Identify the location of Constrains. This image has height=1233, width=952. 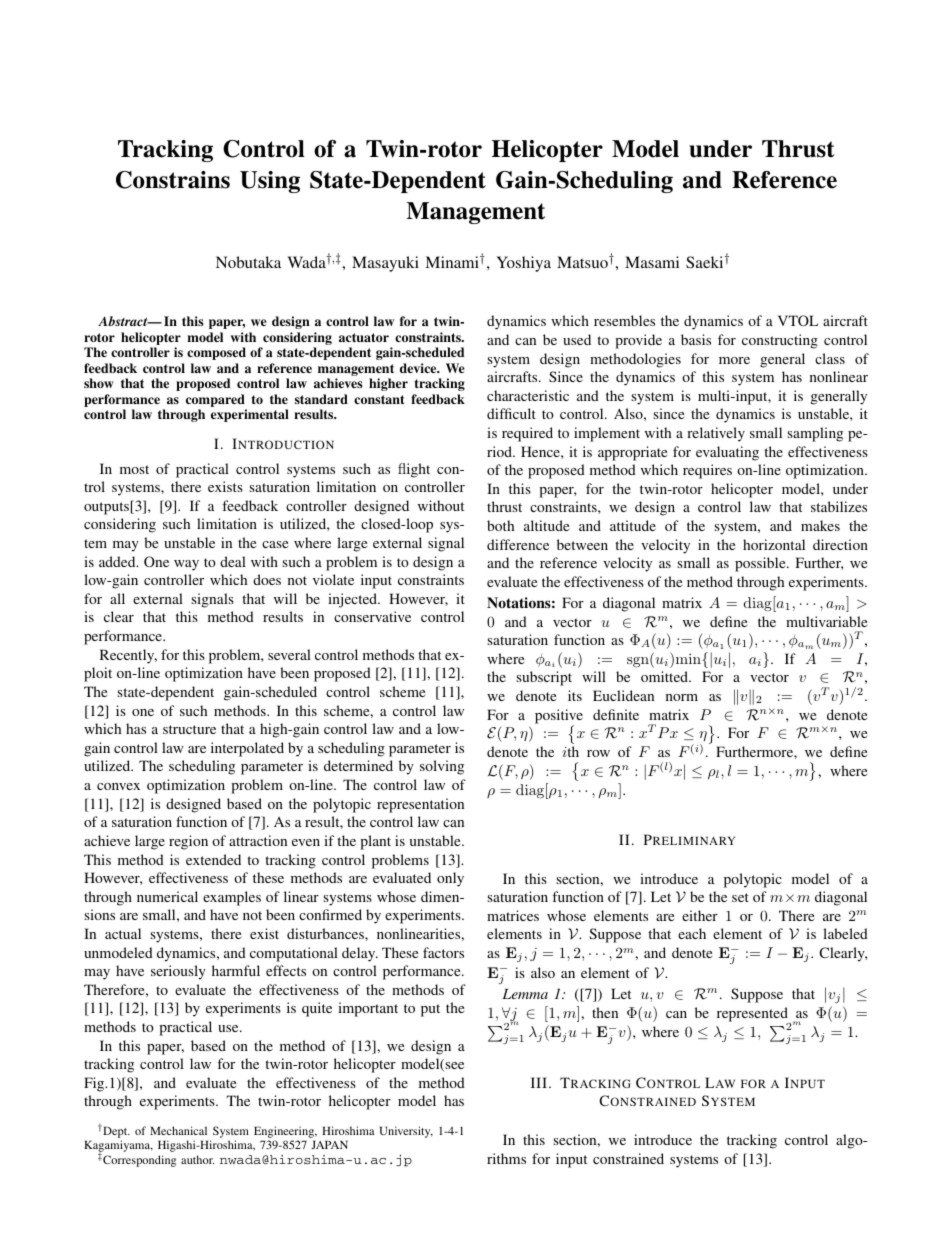
(173, 180).
